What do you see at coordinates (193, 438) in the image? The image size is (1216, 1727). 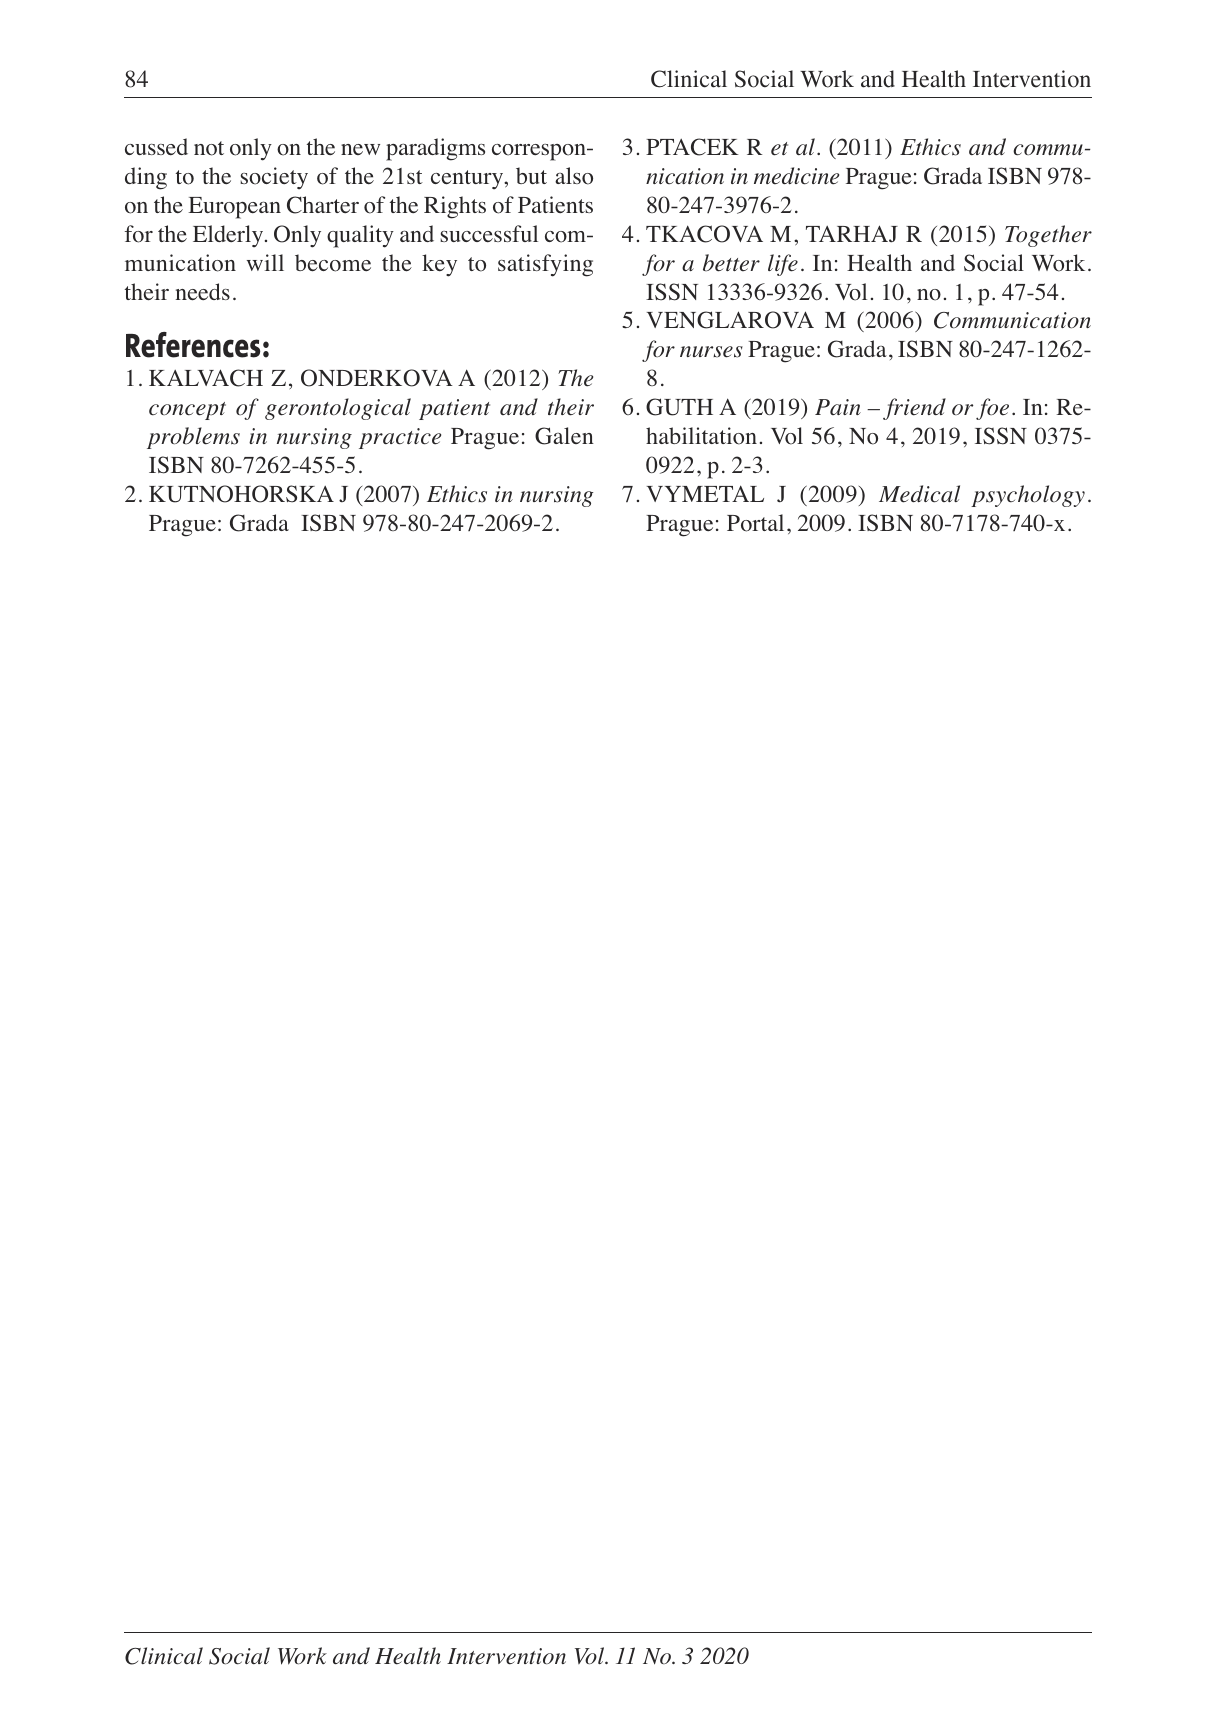 I see `problems` at bounding box center [193, 438].
